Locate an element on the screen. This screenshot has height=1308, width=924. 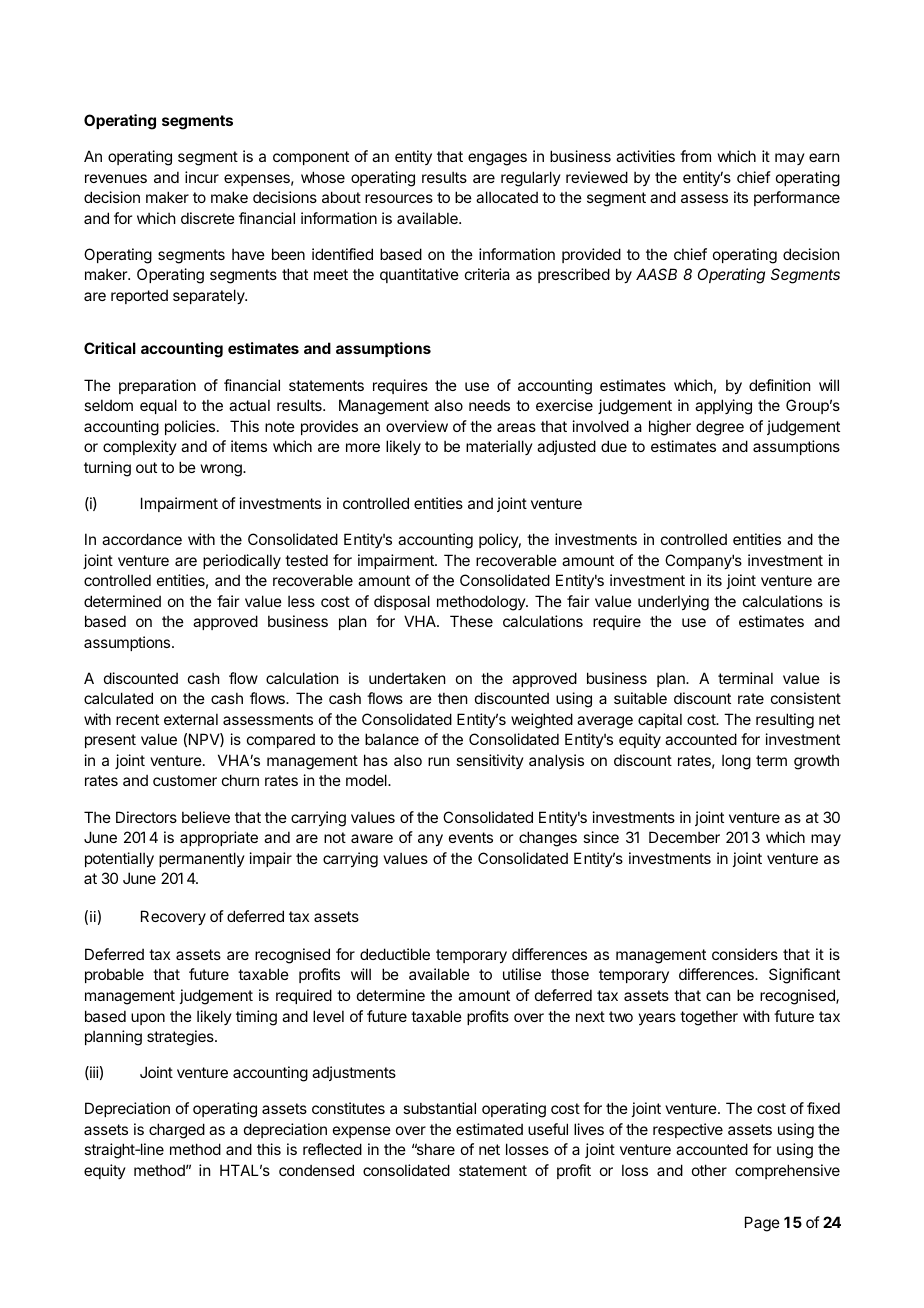
other is located at coordinates (709, 1170).
